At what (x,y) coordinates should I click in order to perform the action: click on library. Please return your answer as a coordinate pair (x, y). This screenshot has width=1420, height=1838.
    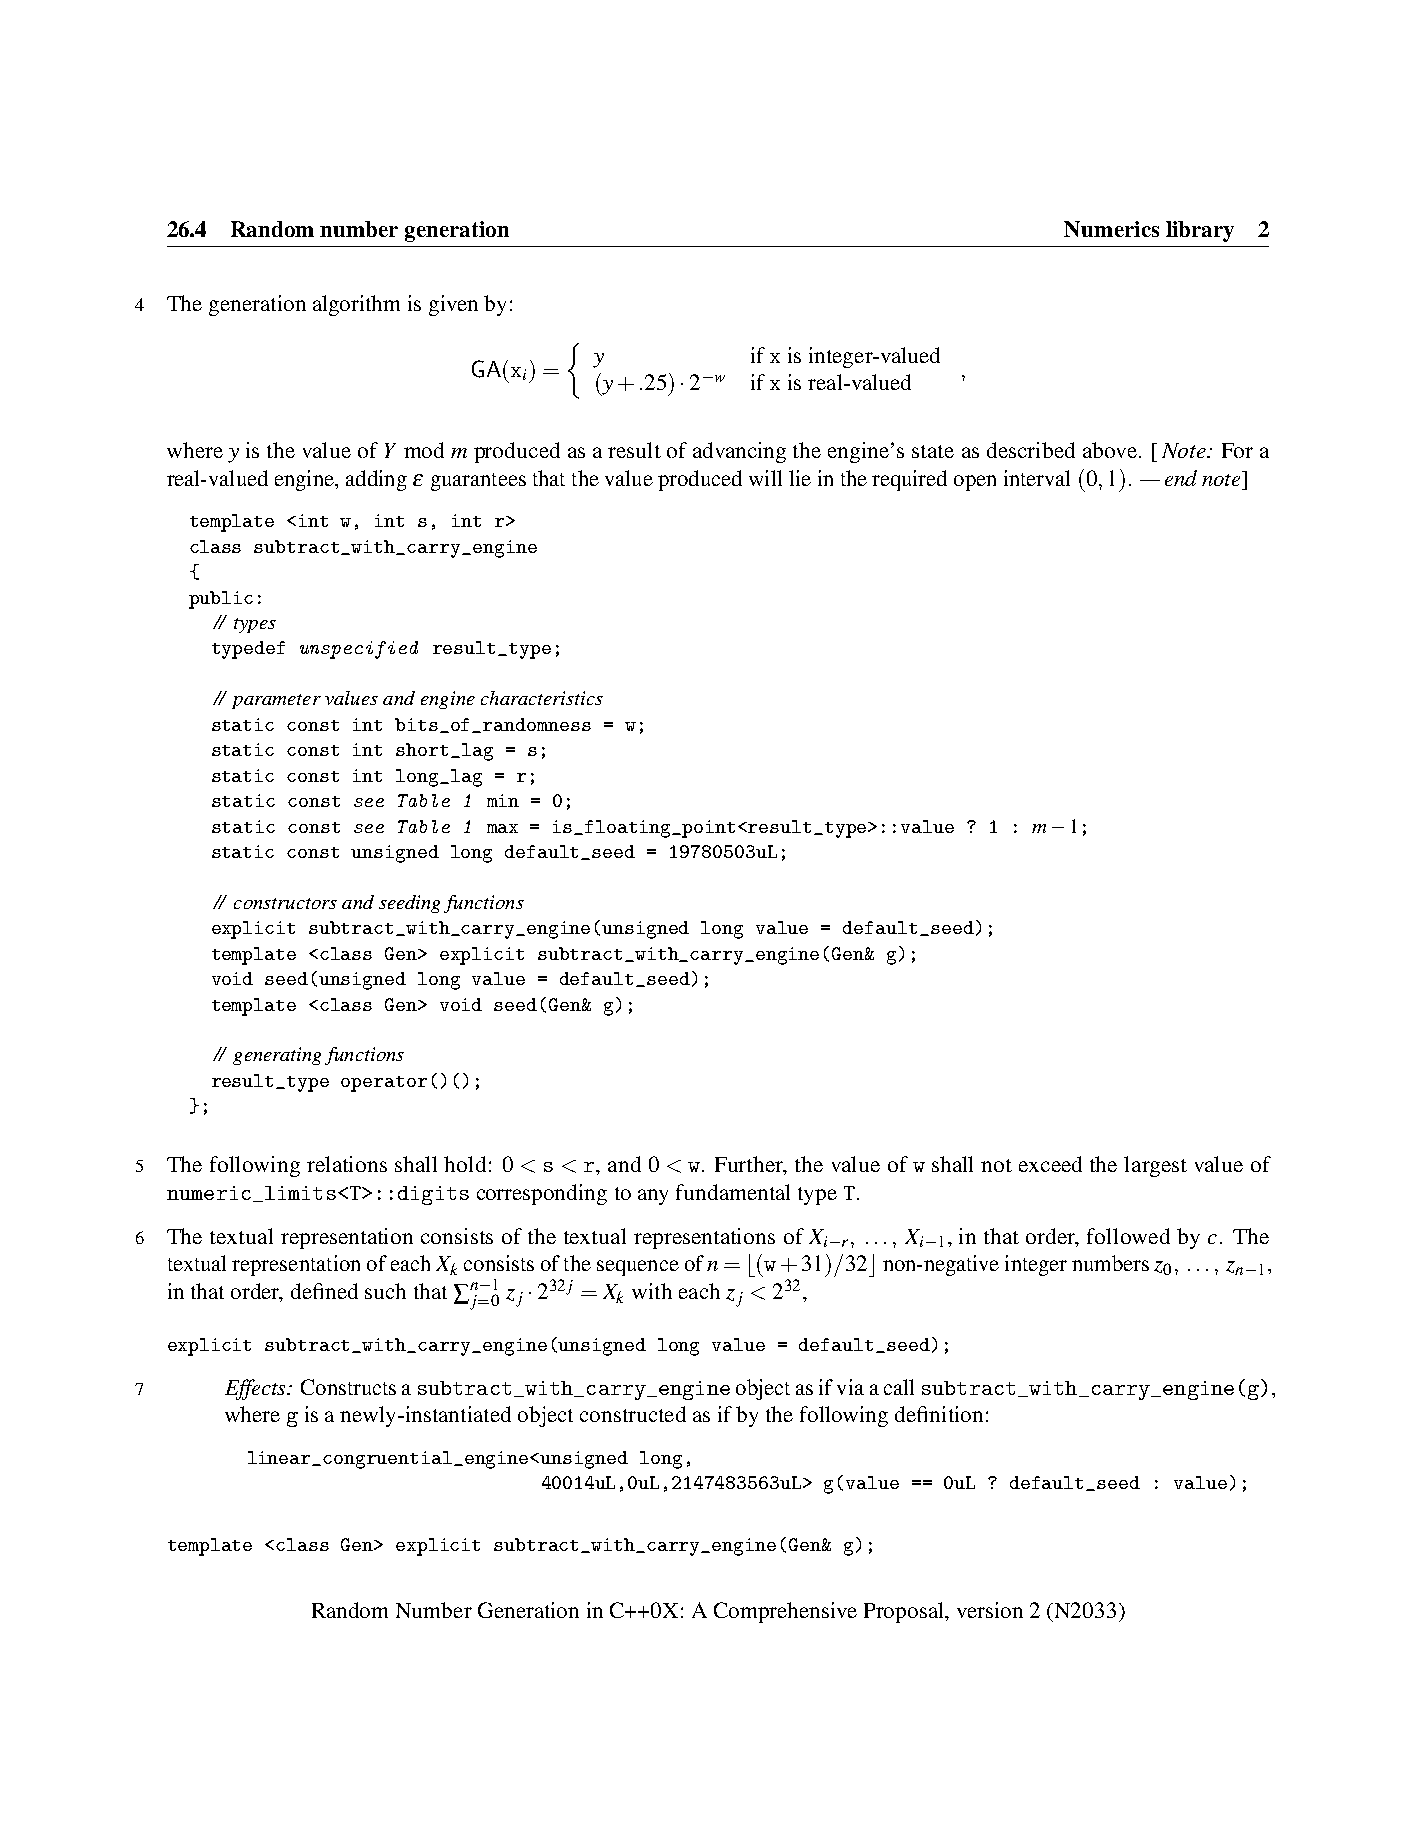
    Looking at the image, I should click on (1200, 231).
